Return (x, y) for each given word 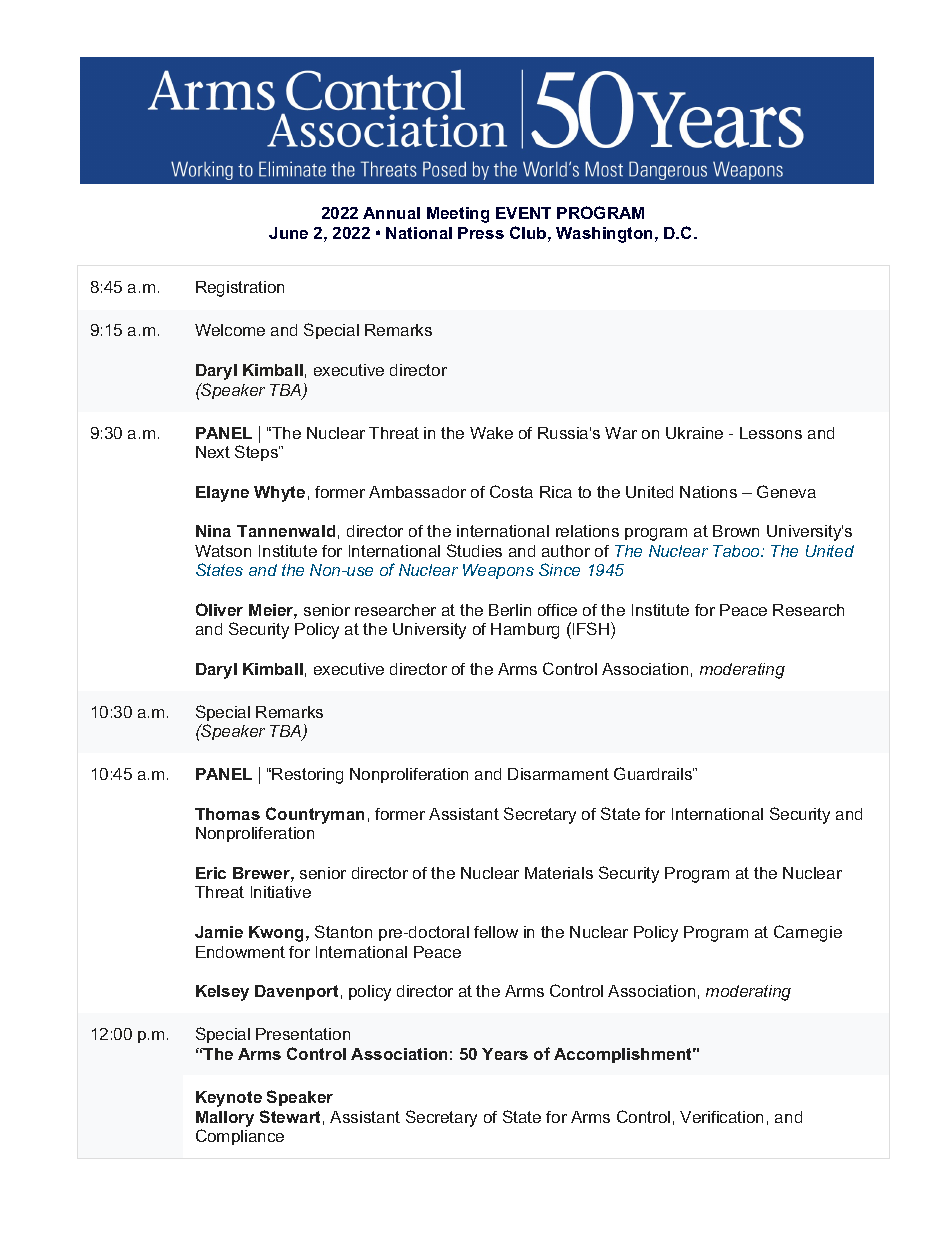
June (288, 233)
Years (505, 1054)
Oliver (219, 609)
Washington (606, 235)
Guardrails (654, 773)
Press (481, 233)
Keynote (229, 1099)
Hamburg (525, 631)
